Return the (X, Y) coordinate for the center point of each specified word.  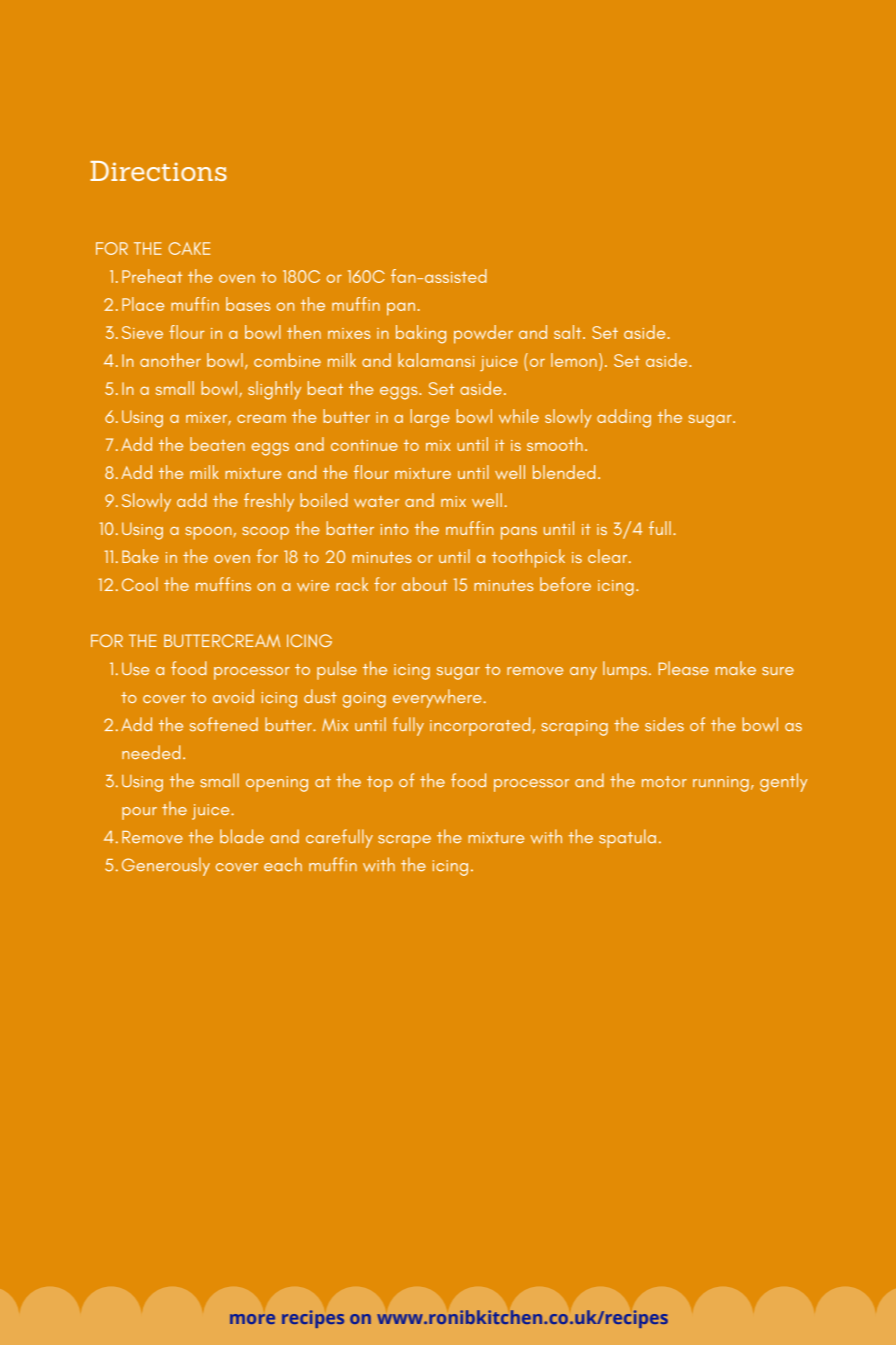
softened (224, 724)
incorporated (480, 726)
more (252, 1319)
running (721, 784)
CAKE (189, 248)
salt (569, 332)
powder (483, 334)
